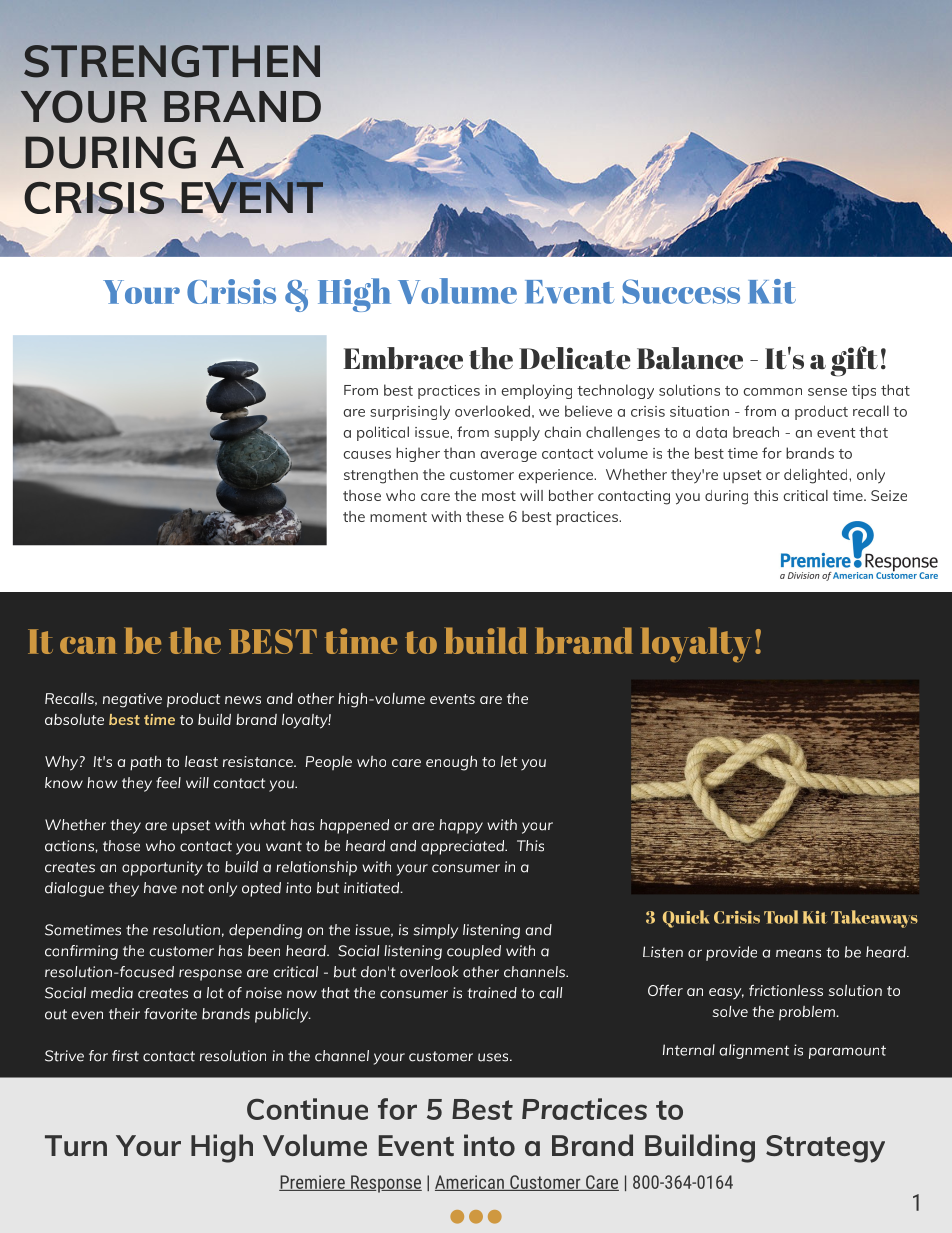  I want to click on Embrace, so click(403, 358).
